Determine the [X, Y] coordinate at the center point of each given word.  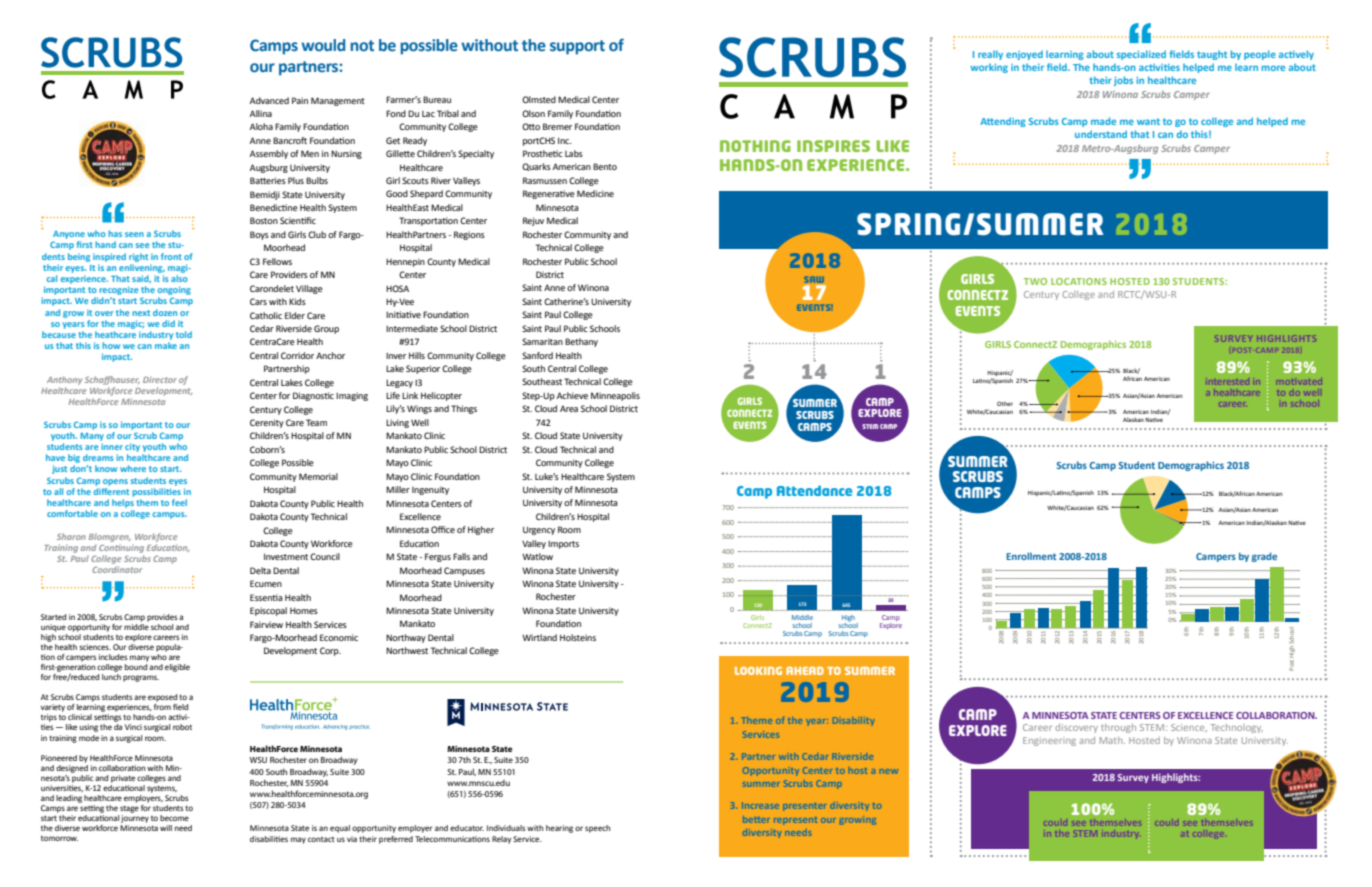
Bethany [581, 342]
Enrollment [1031, 556]
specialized [1141, 55]
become [174, 818]
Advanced [269, 100]
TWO [1035, 281]
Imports [563, 545]
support [577, 47]
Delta [260, 570]
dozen [165, 312]
